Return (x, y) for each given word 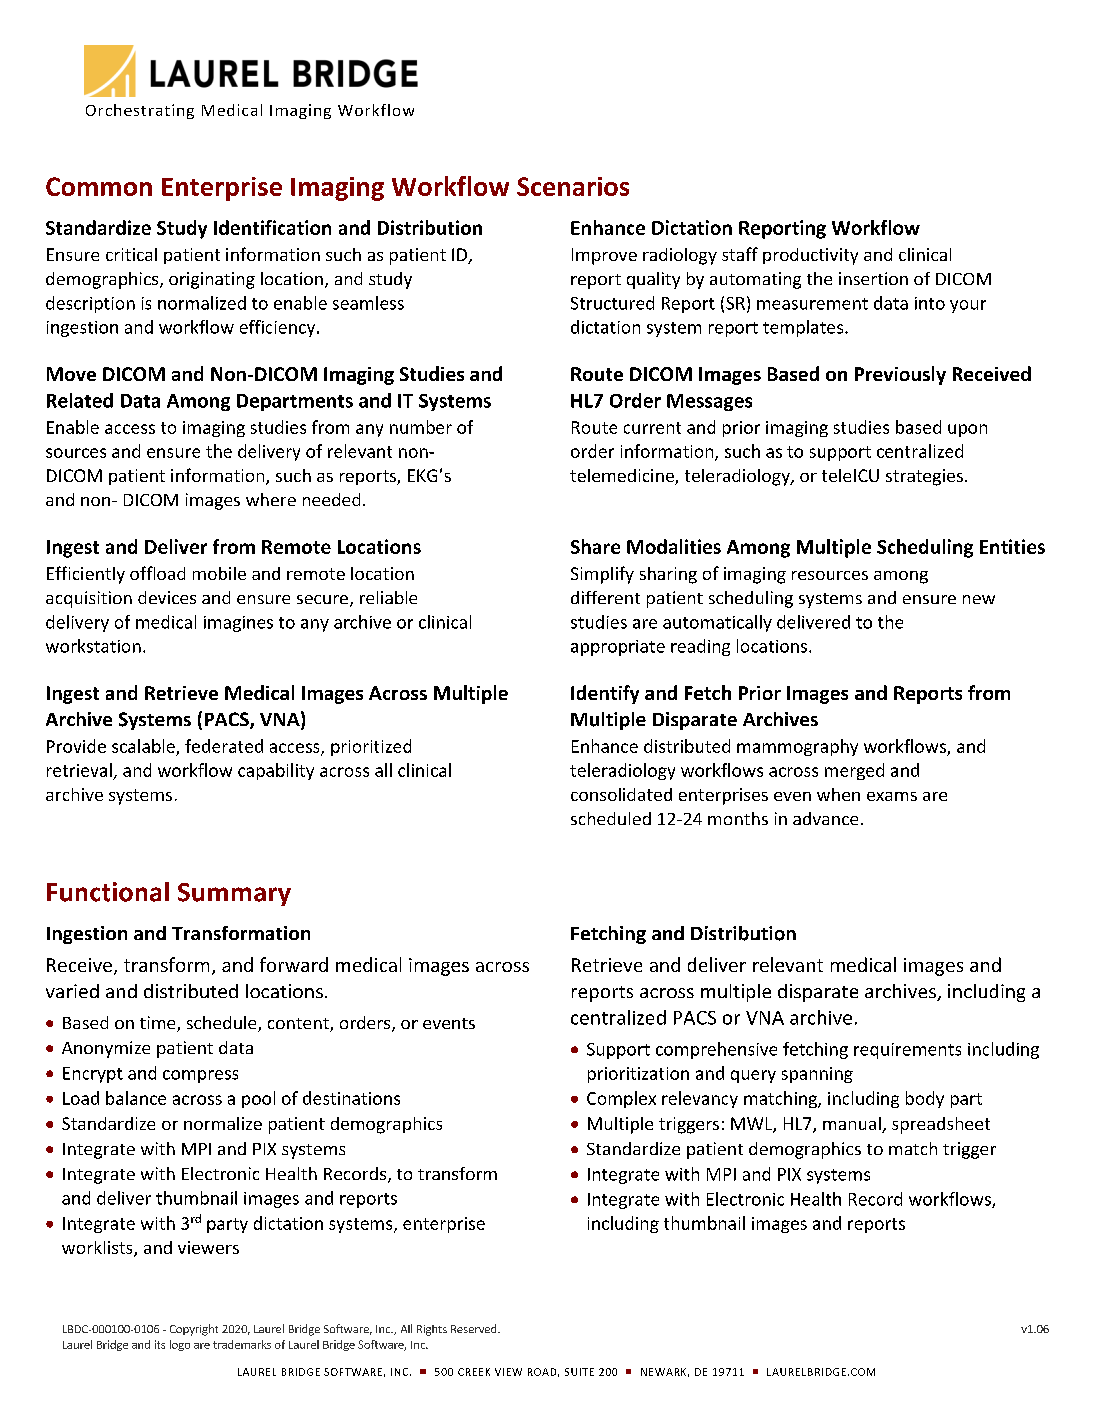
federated (224, 746)
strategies (924, 477)
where (271, 499)
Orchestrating (140, 111)
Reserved (475, 1328)
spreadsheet (941, 1125)
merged (854, 771)
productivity (810, 256)
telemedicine (623, 477)
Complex (621, 1099)
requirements (907, 1051)
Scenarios (573, 186)
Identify (605, 694)
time (159, 1024)
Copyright (194, 1330)
